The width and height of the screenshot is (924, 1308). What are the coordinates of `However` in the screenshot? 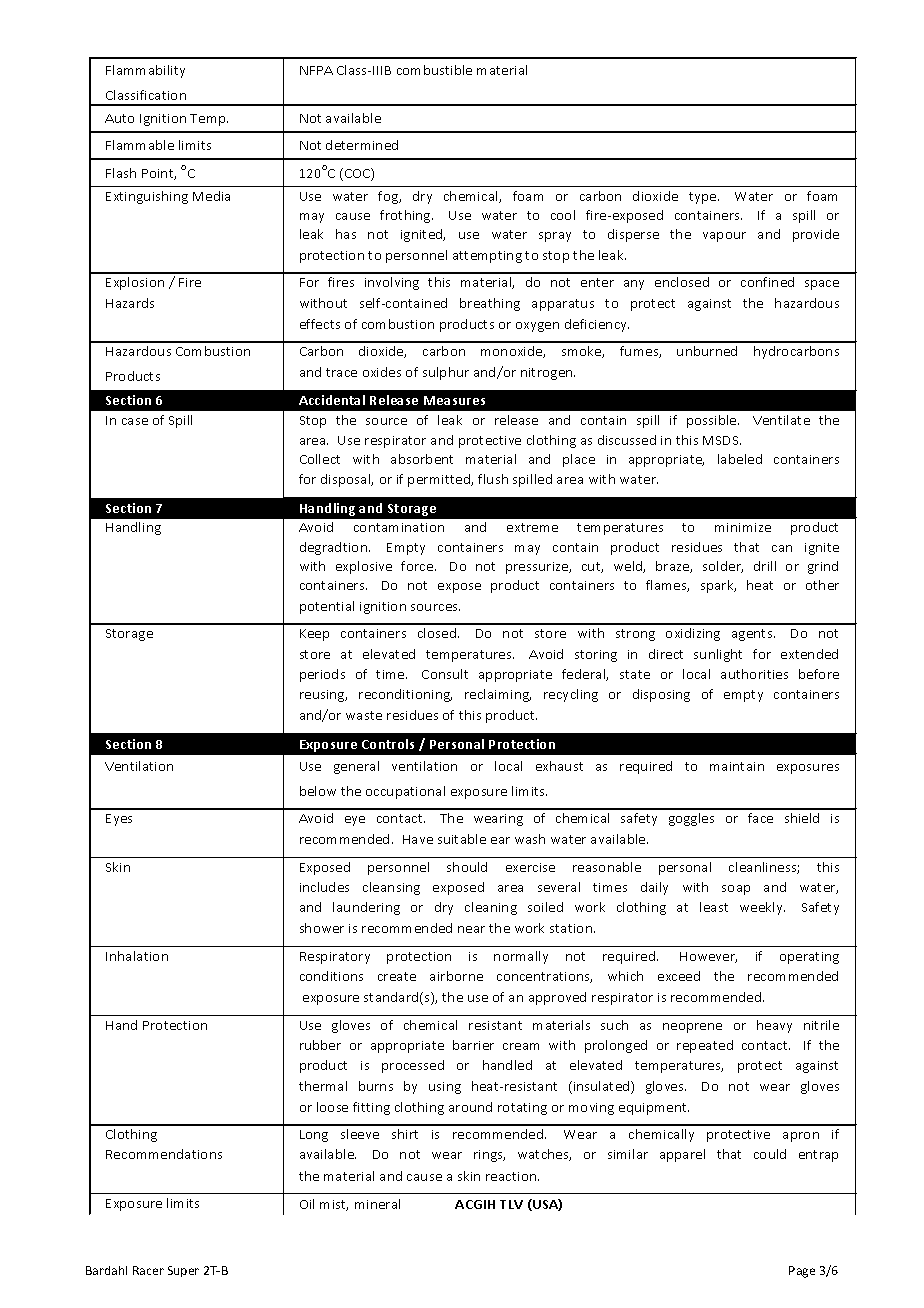 It's located at (708, 957).
